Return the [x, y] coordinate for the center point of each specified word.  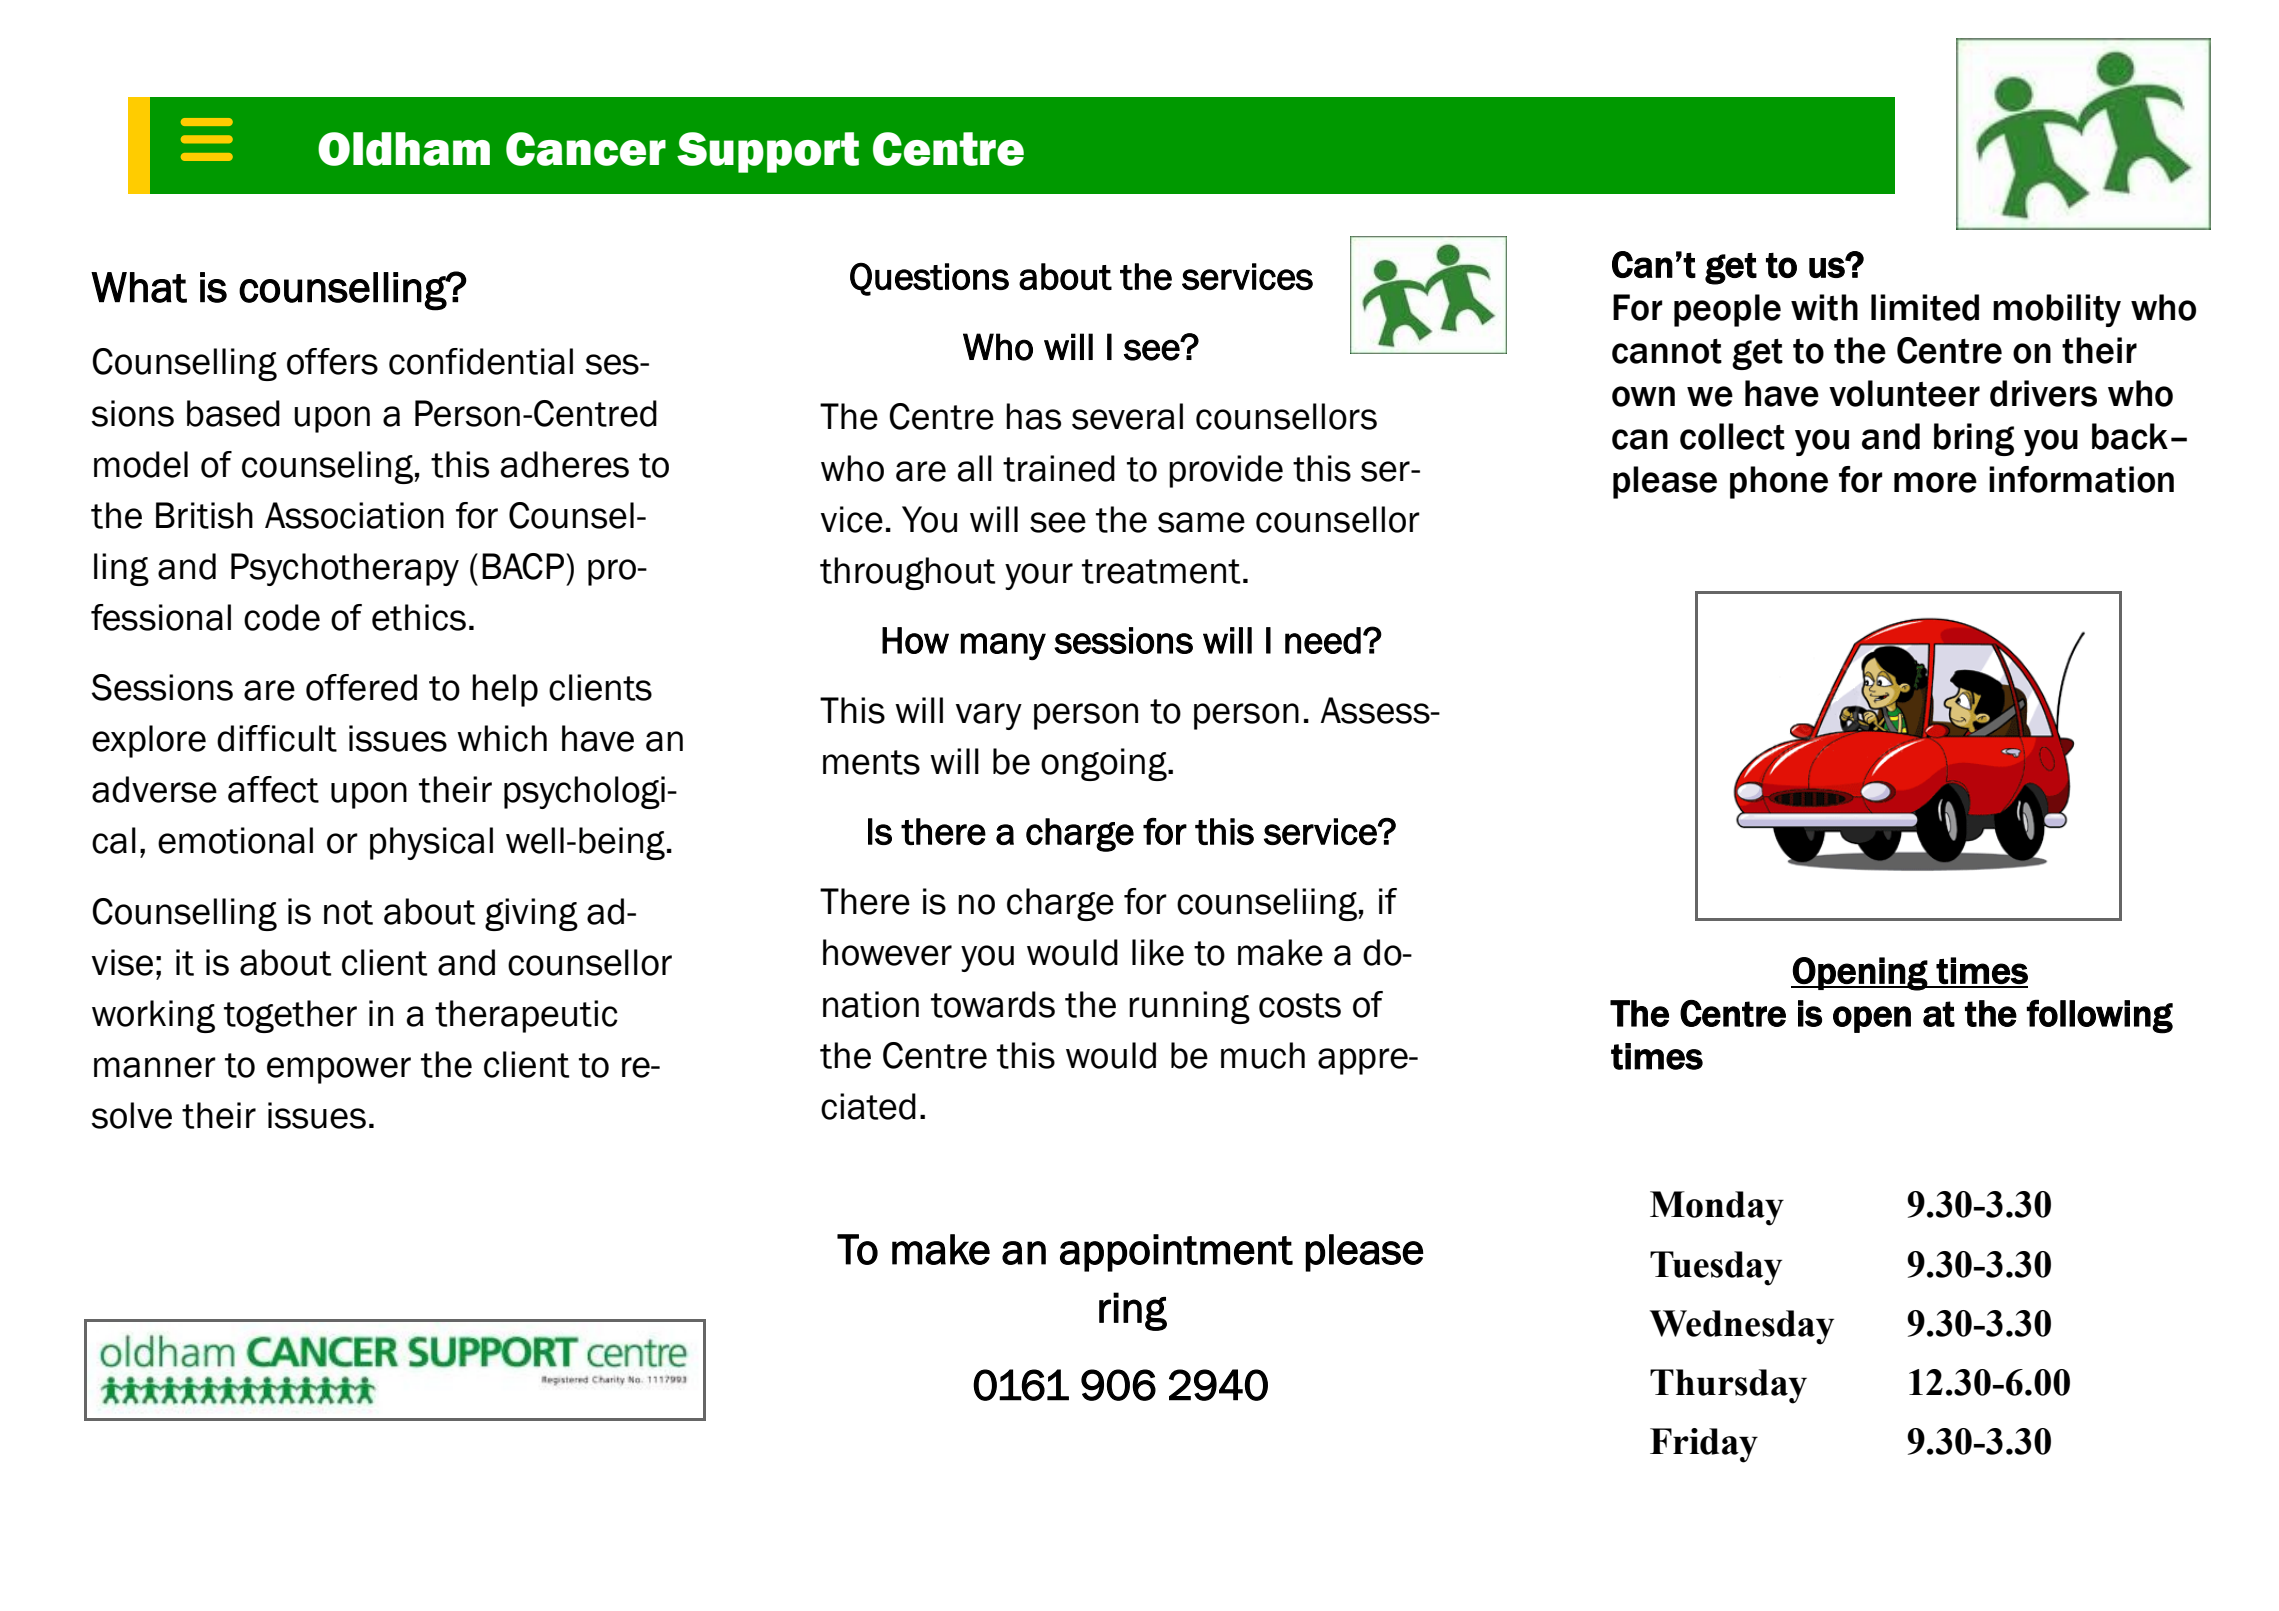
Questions [929, 279]
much [1263, 1055]
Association [354, 515]
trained [1059, 468]
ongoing [1105, 764]
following [2100, 1016]
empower [339, 1070]
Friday [1704, 1445]
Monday [1717, 1208]
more [1935, 482]
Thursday [1728, 1386]
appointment [1176, 1253]
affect [273, 789]
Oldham [404, 149]
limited [1925, 307]
